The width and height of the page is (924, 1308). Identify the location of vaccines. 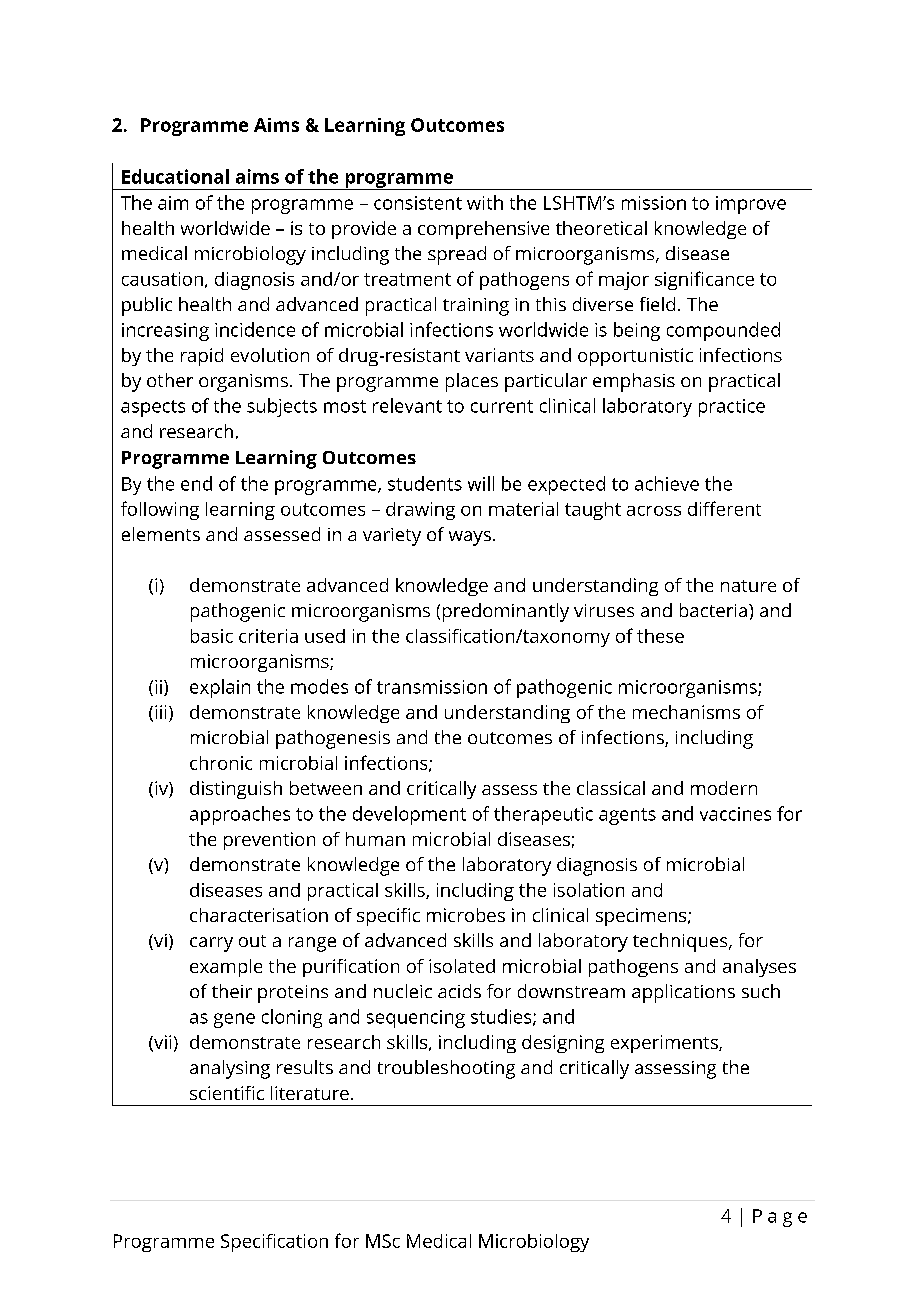
(735, 814).
